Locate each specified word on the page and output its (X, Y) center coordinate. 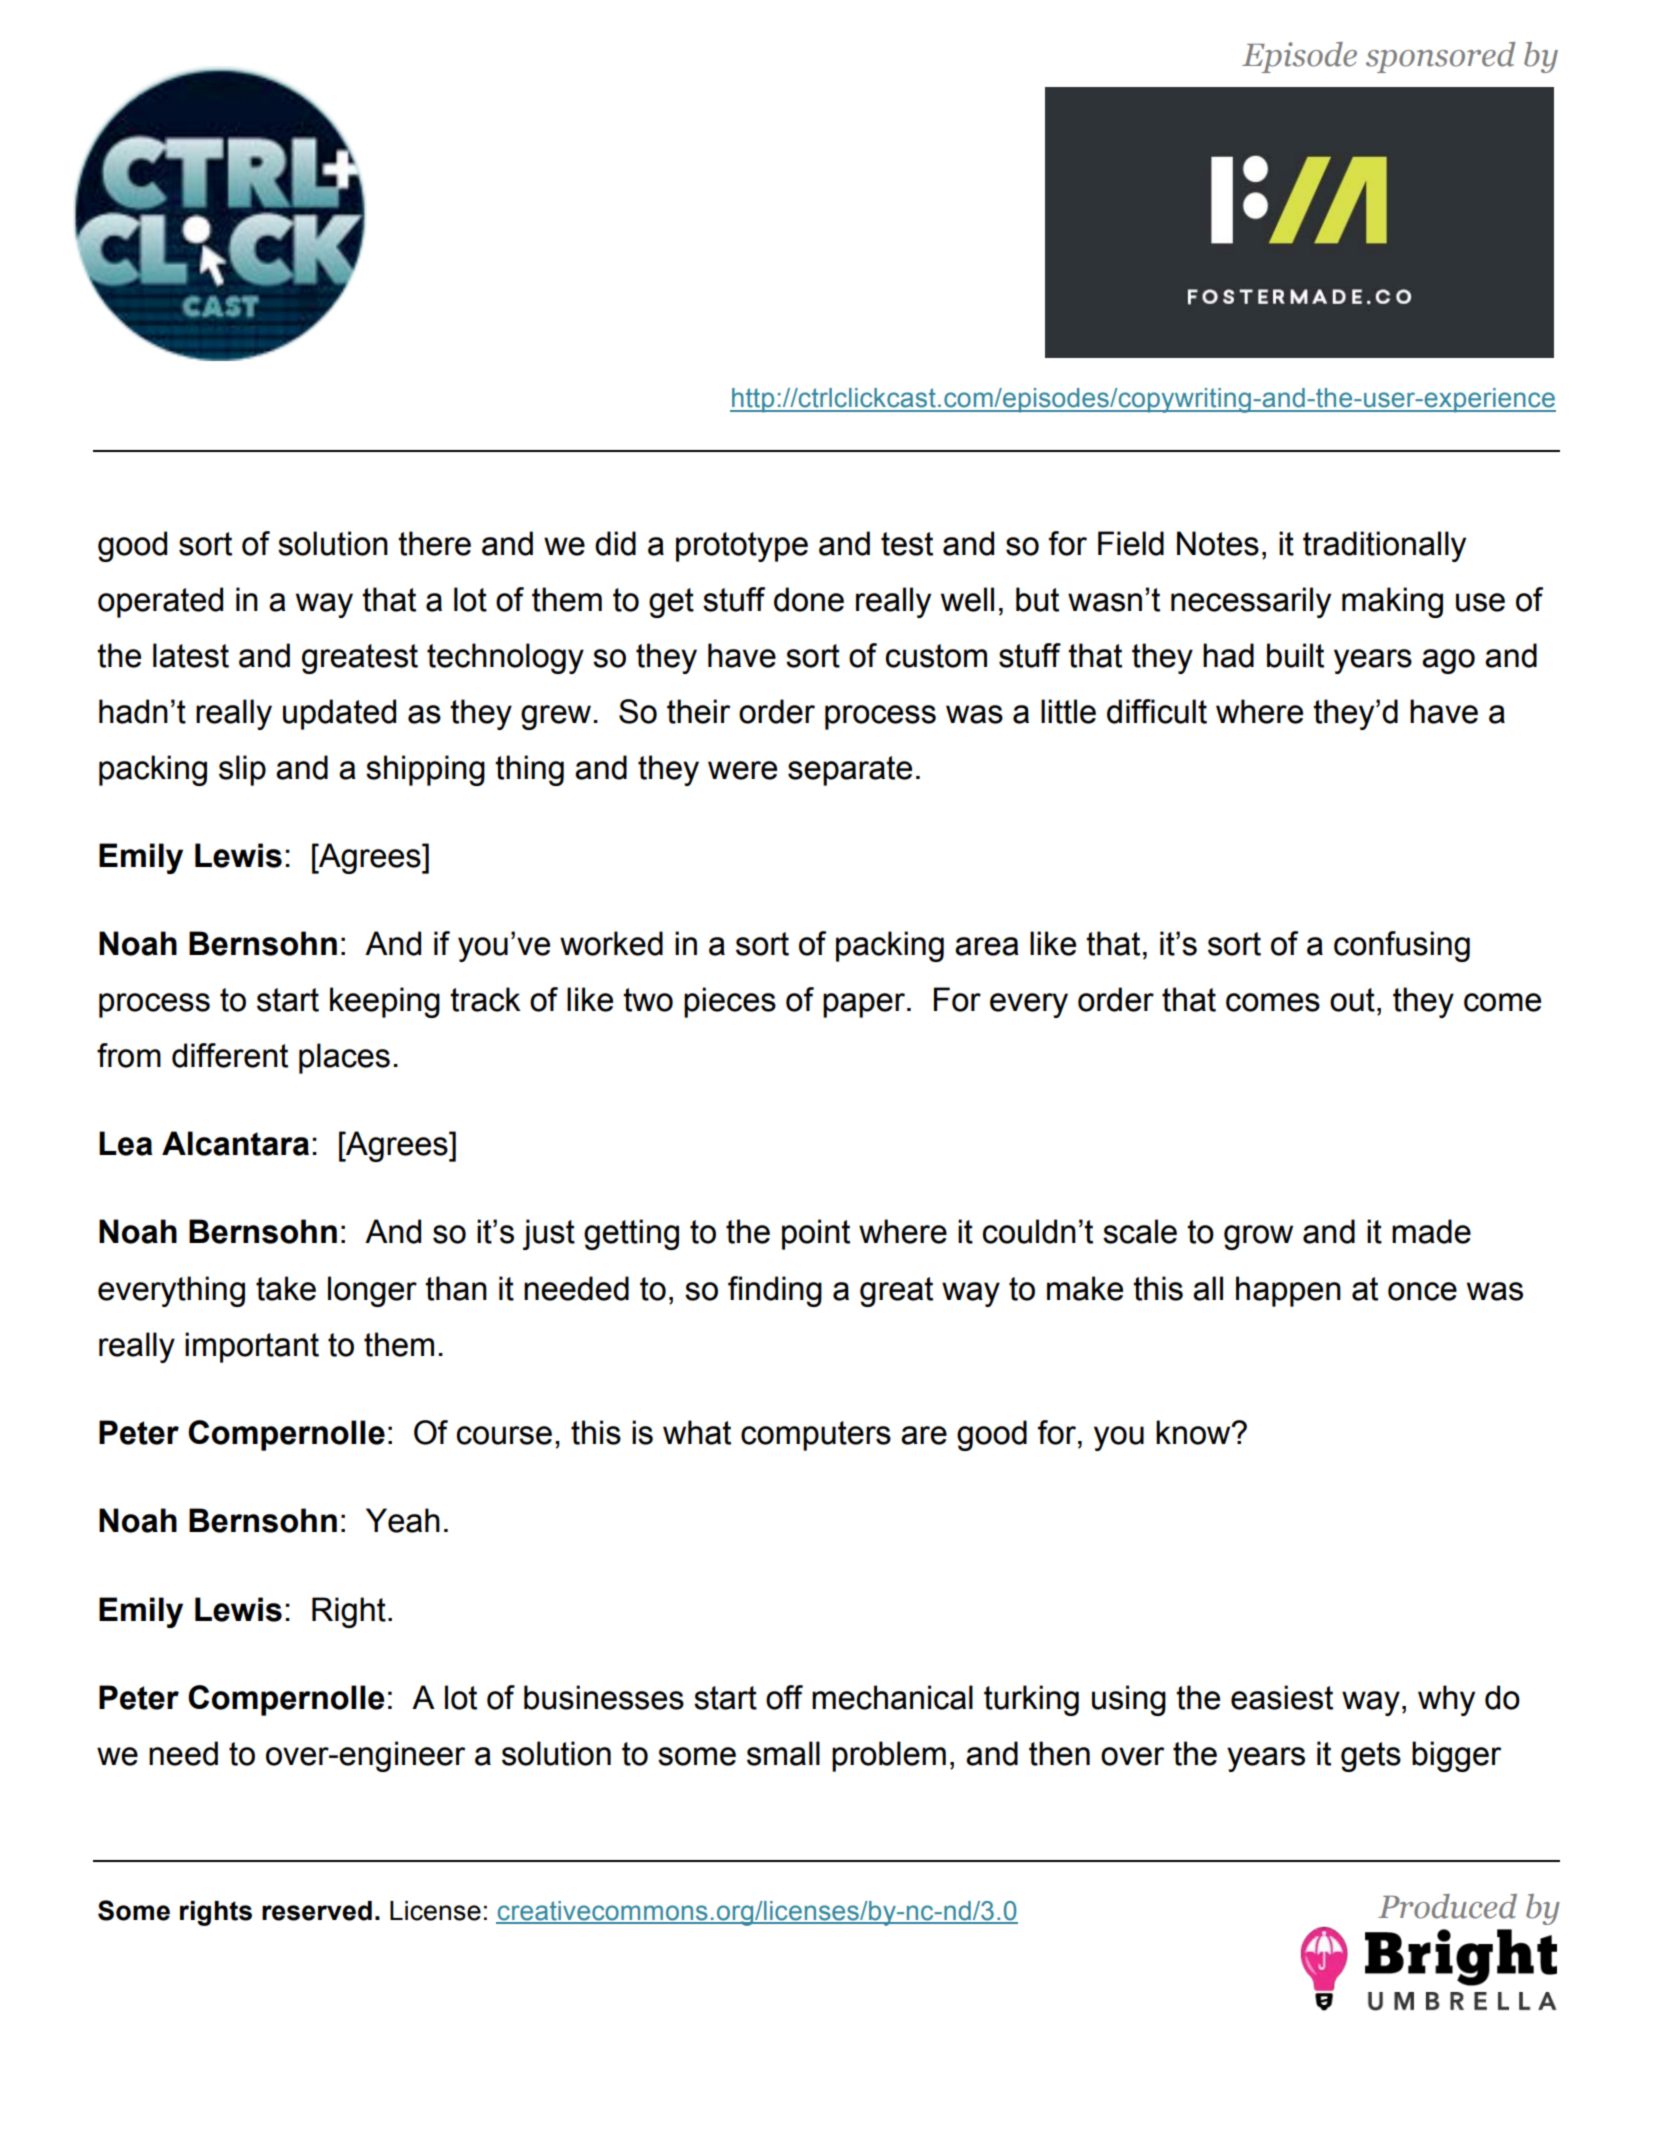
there (434, 543)
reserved (317, 1911)
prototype (742, 547)
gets (1371, 1757)
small (783, 1753)
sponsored (1440, 57)
